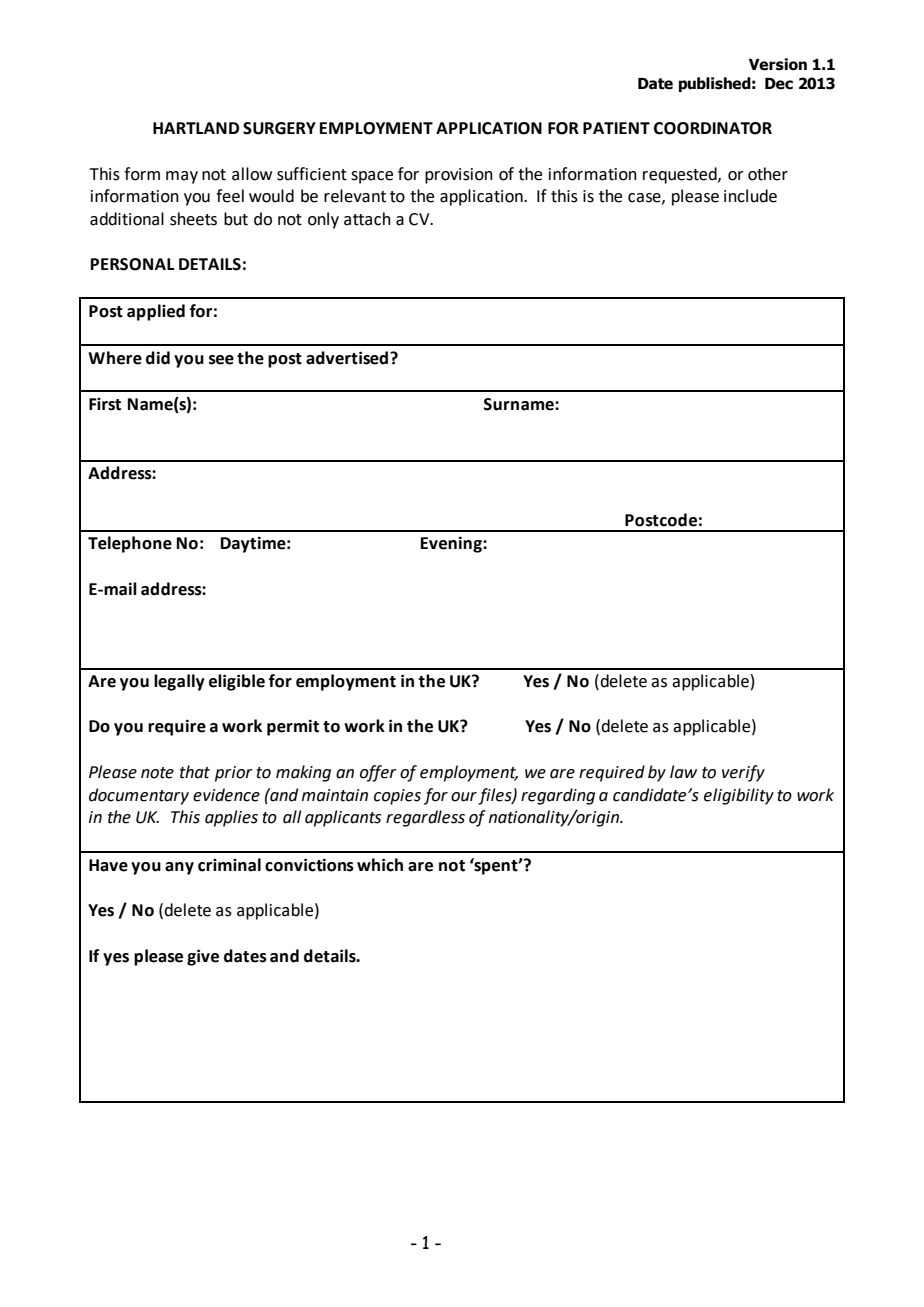 The image size is (924, 1307). Describe the element at coordinates (683, 772) in the screenshot. I see `law` at that location.
